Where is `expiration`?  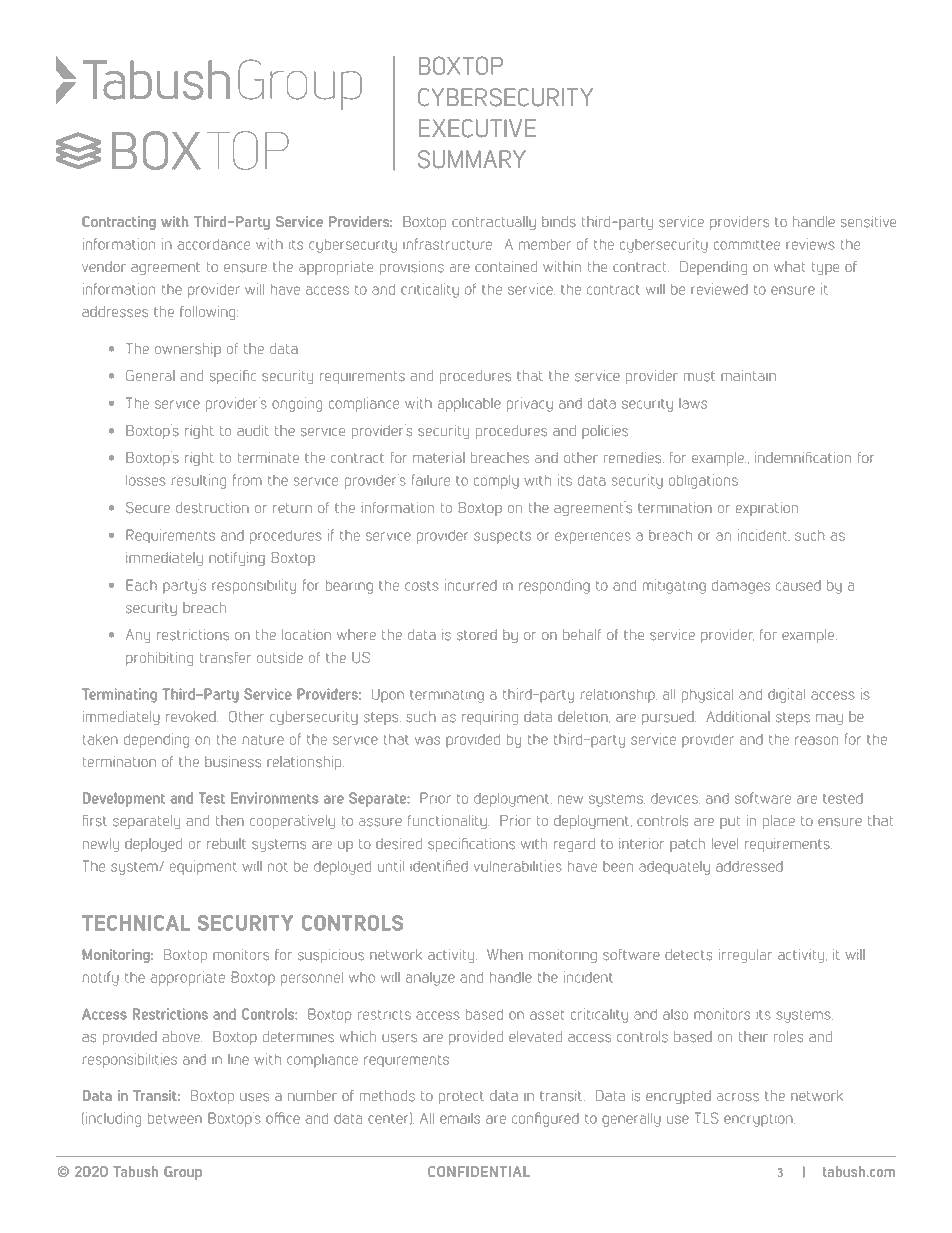 expiration is located at coordinates (767, 509).
